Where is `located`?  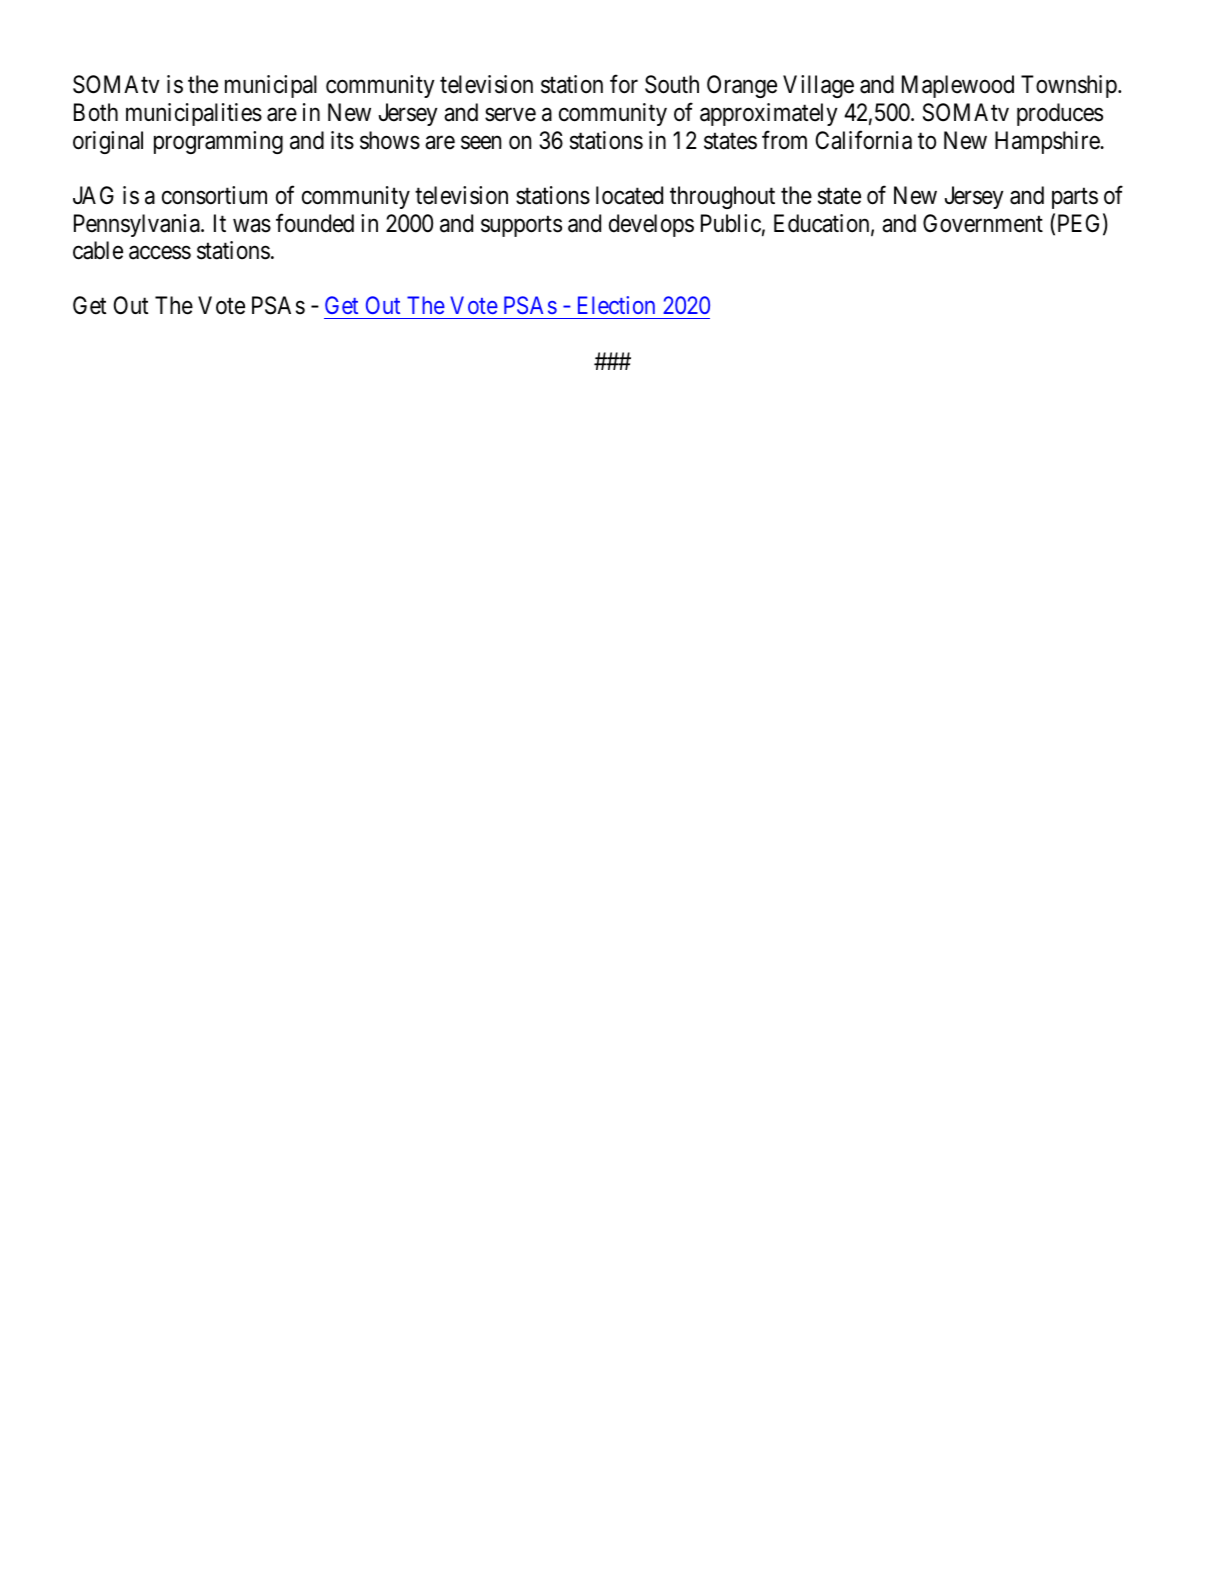 located is located at coordinates (629, 195).
